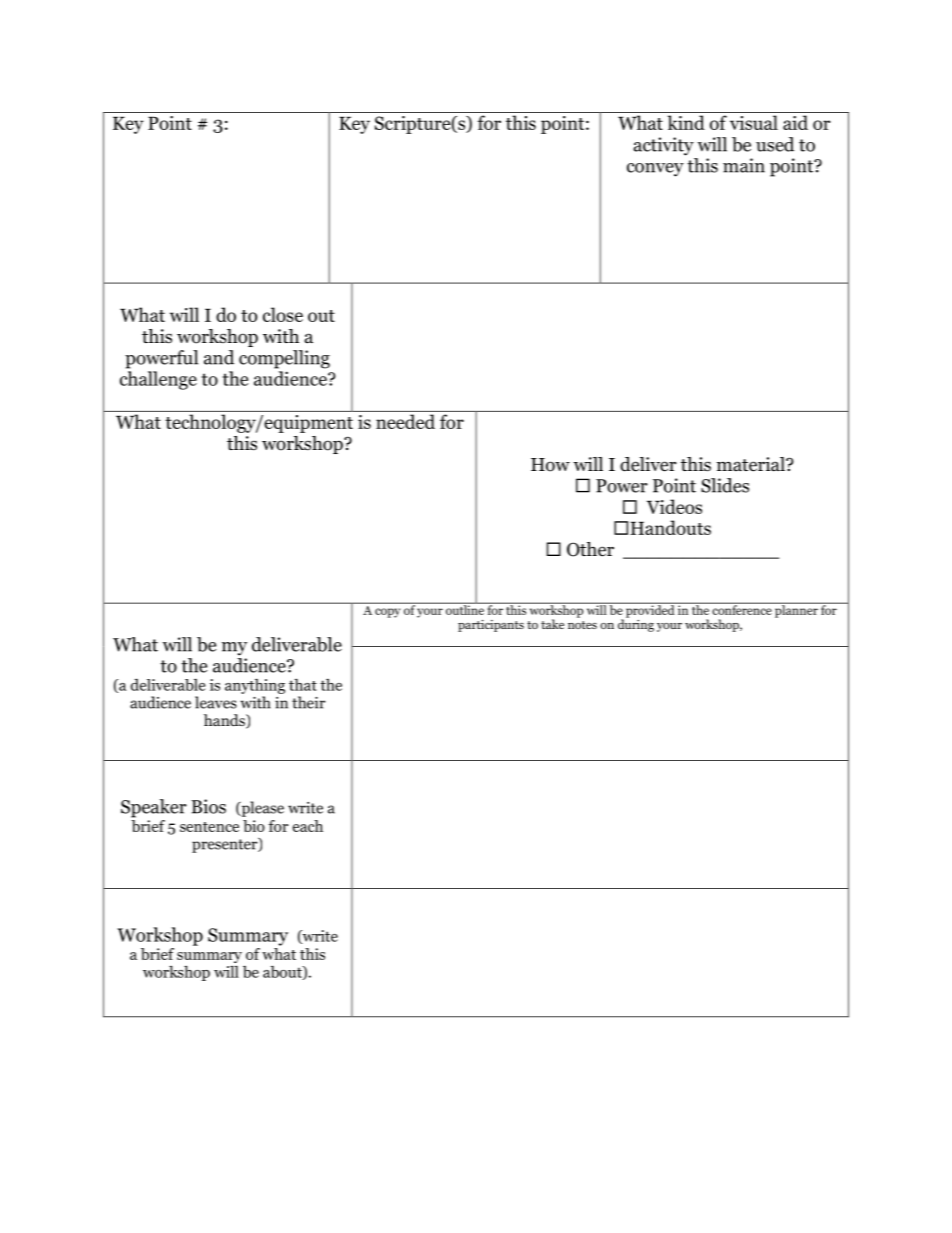  I want to click on close, so click(283, 314).
